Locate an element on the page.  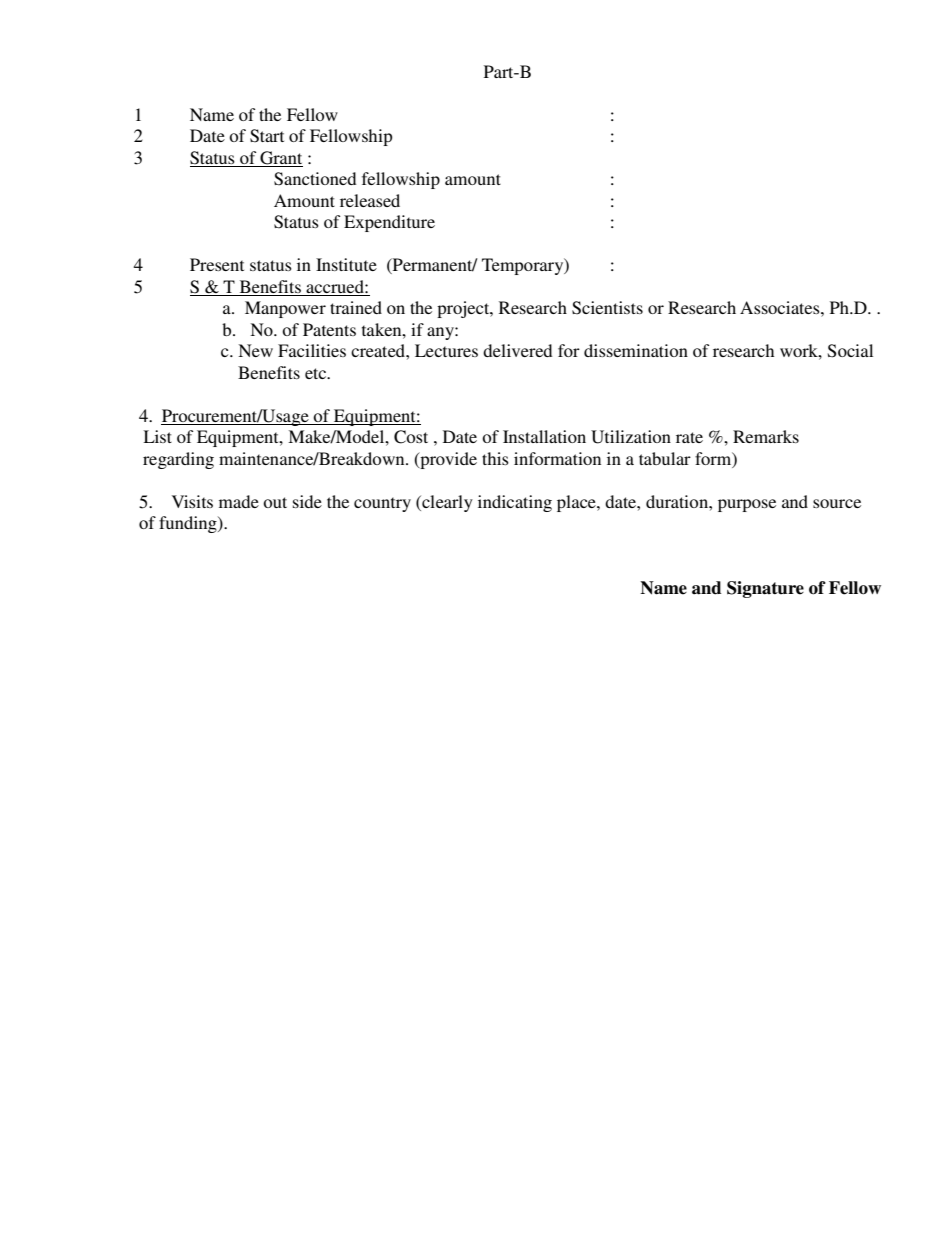
funding is located at coordinates (189, 524).
